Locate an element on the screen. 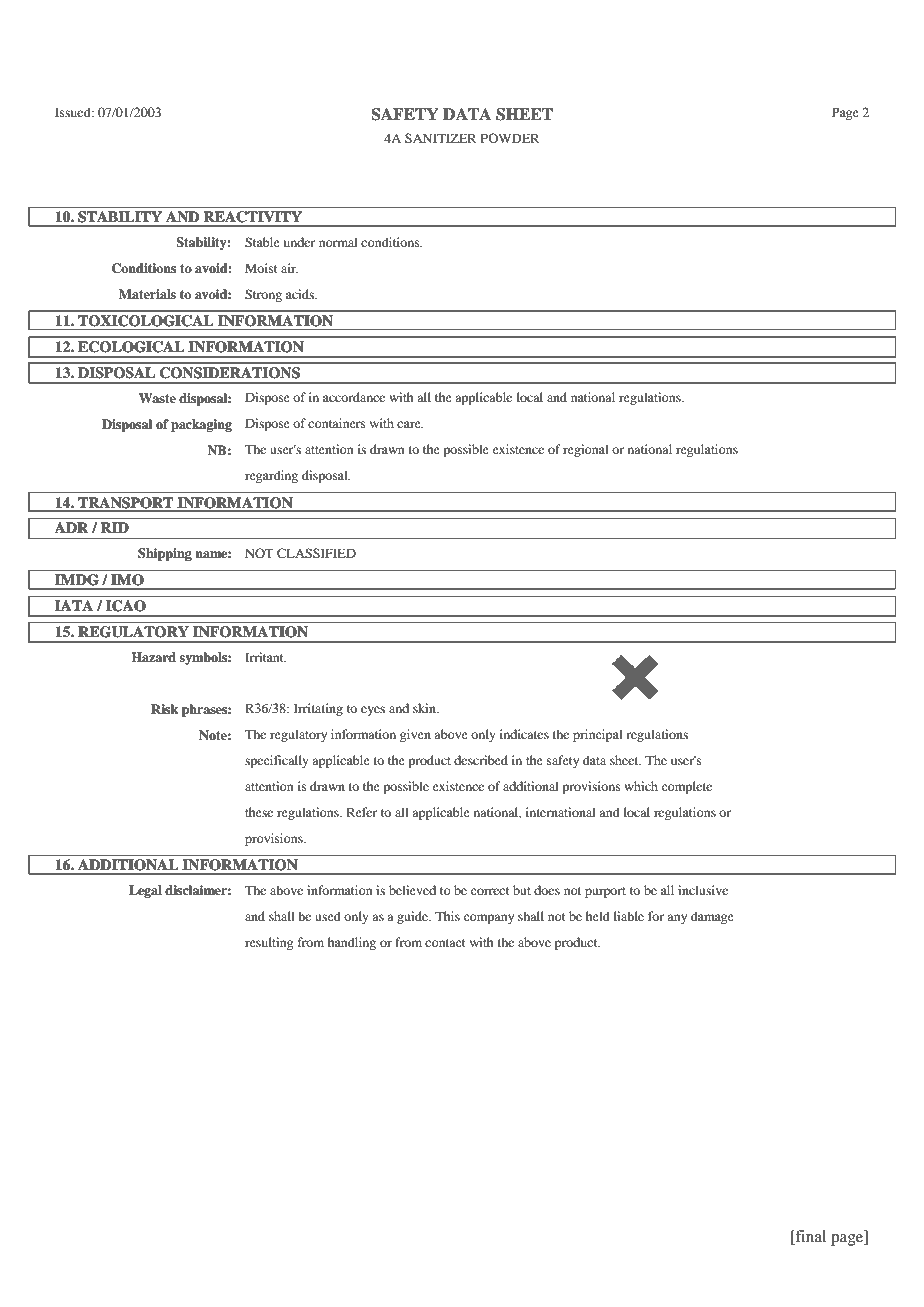 The height and width of the screenshot is (1307, 924). believed is located at coordinates (412, 890).
